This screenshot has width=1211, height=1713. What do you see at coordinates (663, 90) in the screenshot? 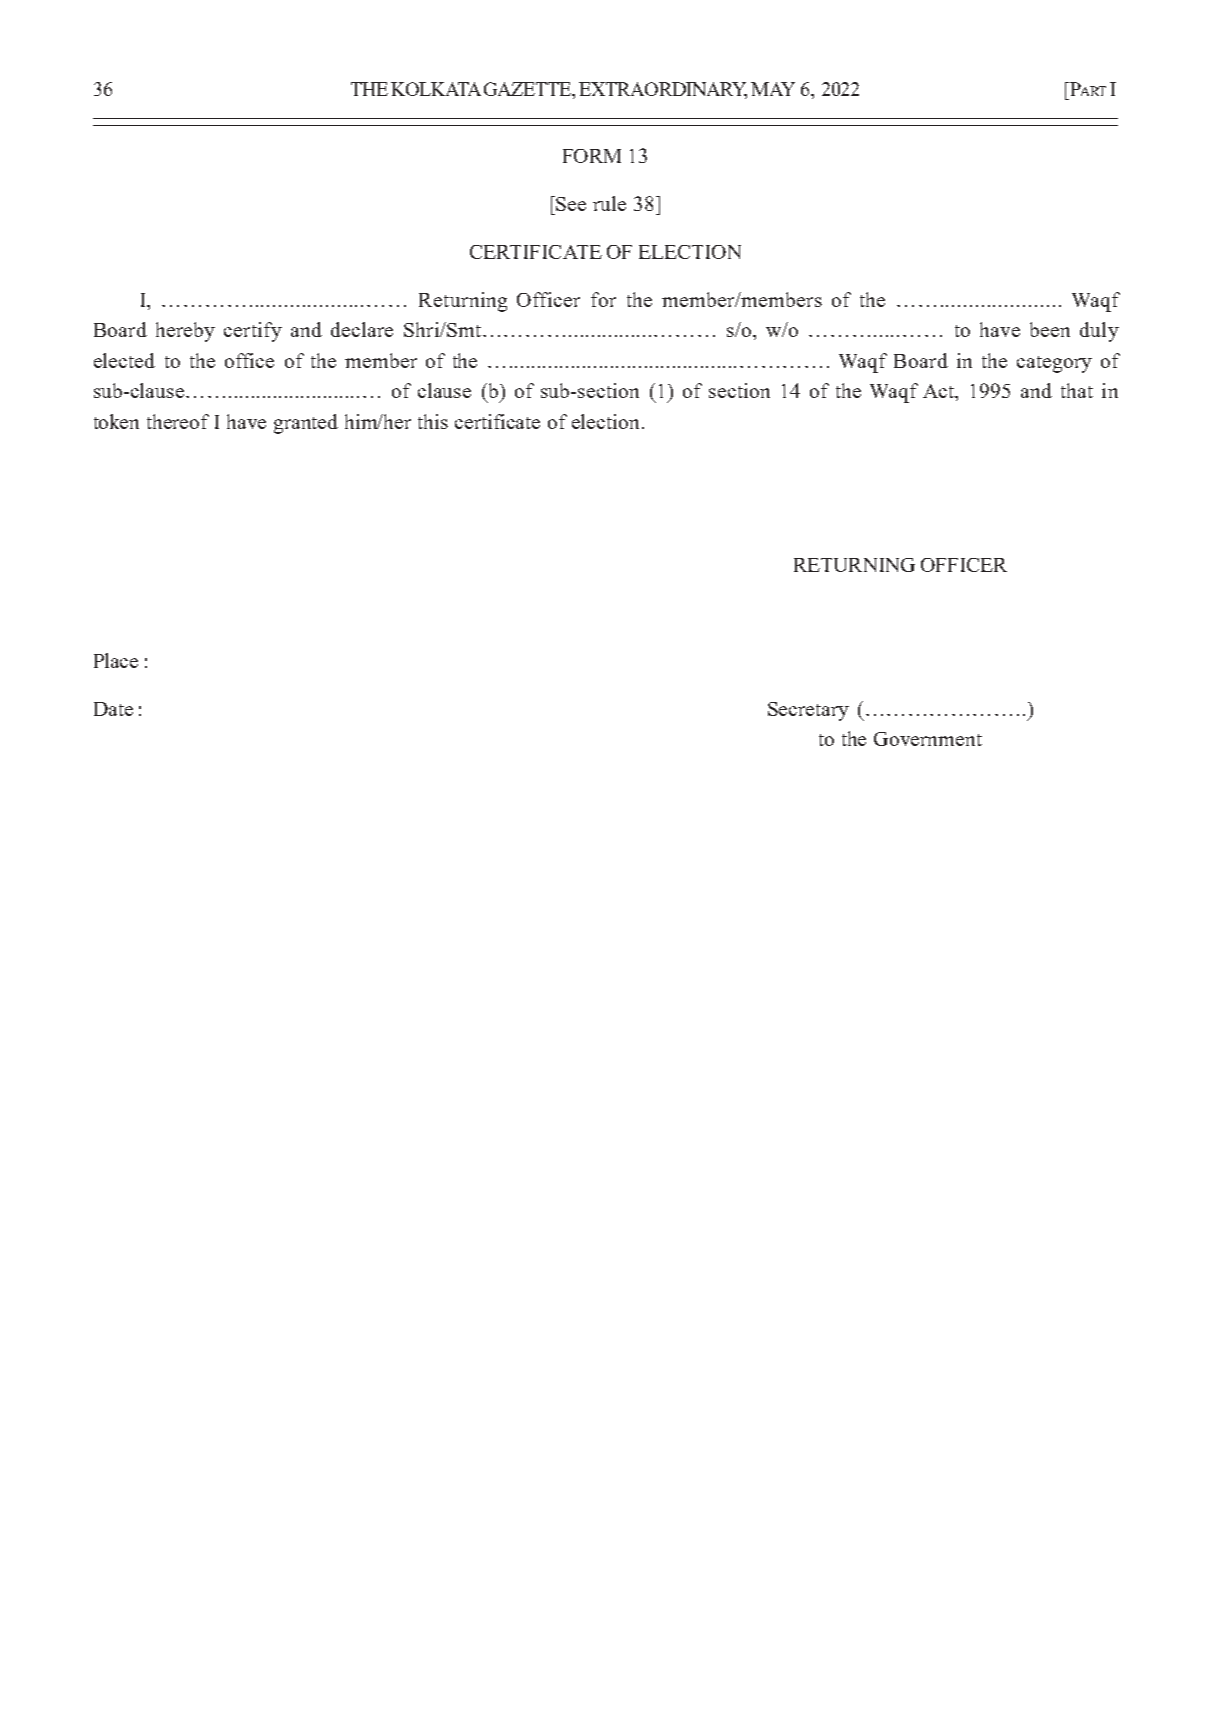
I see `EXTRAORDINARY` at bounding box center [663, 90].
